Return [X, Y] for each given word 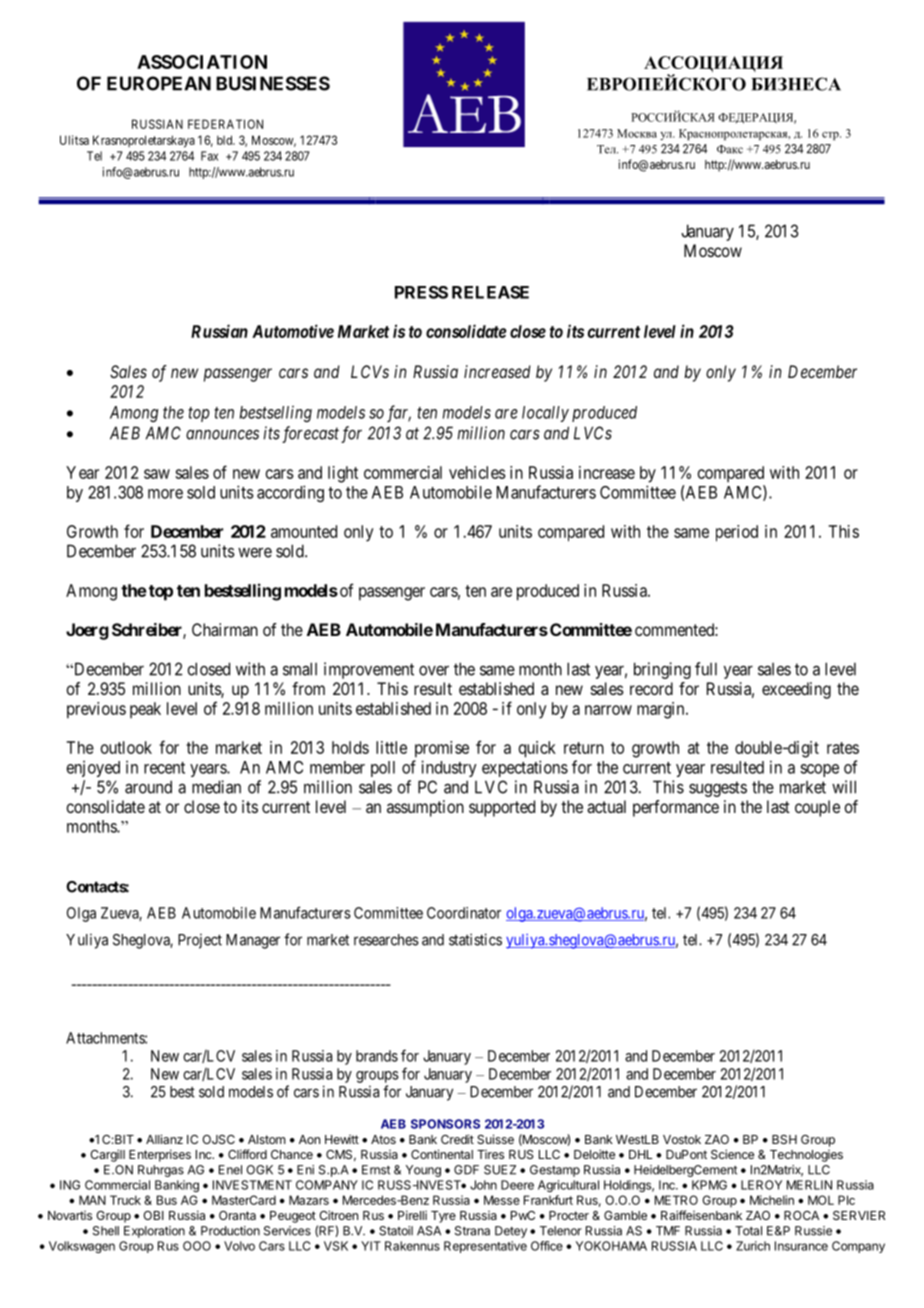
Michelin [772, 1200]
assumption [425, 808]
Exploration [154, 1232]
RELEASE [490, 292]
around [148, 787]
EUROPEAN [159, 83]
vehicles [477, 472]
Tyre [443, 1217]
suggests [718, 789]
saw [157, 474]
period [737, 533]
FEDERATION [225, 124]
